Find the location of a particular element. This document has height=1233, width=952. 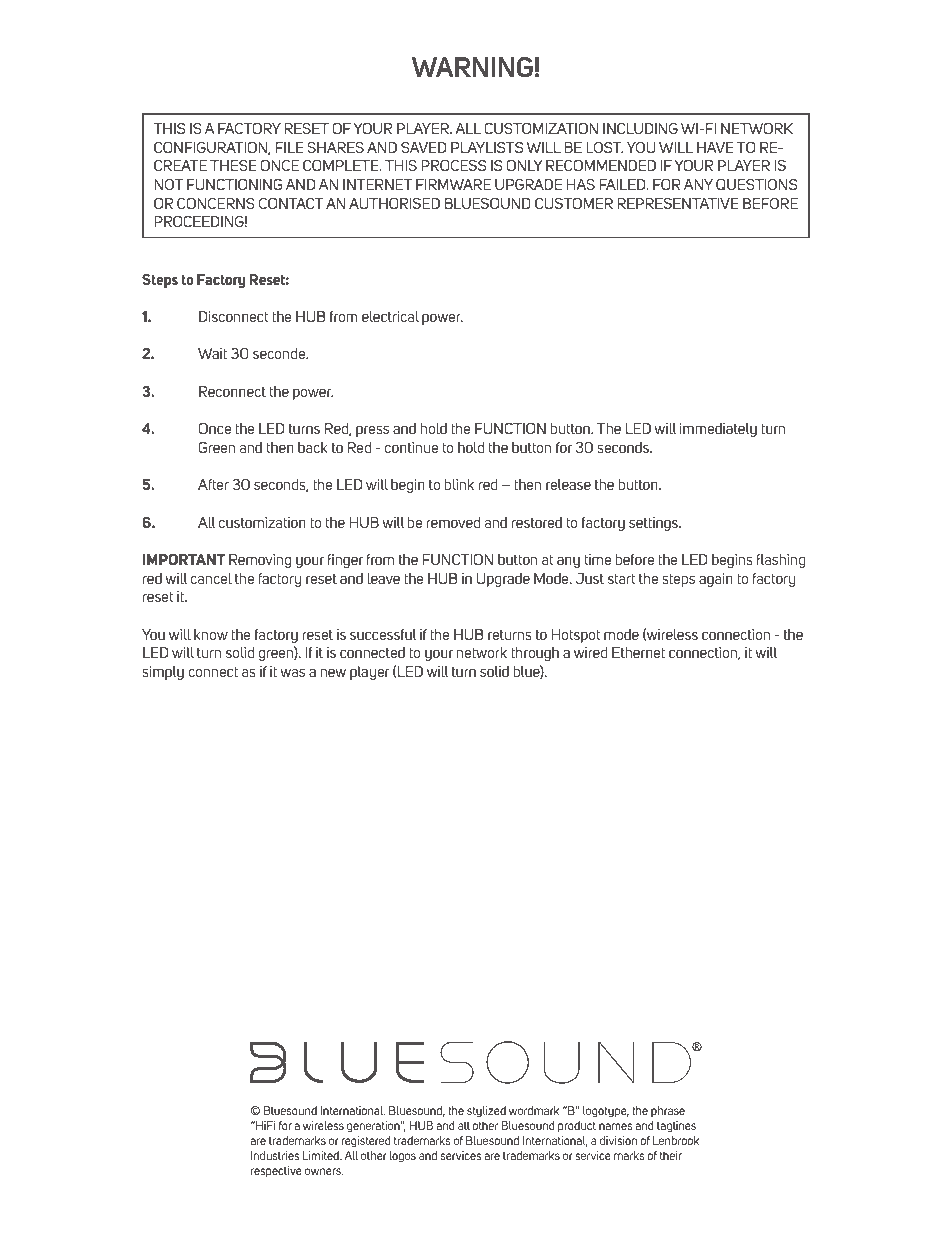

again is located at coordinates (716, 580).
